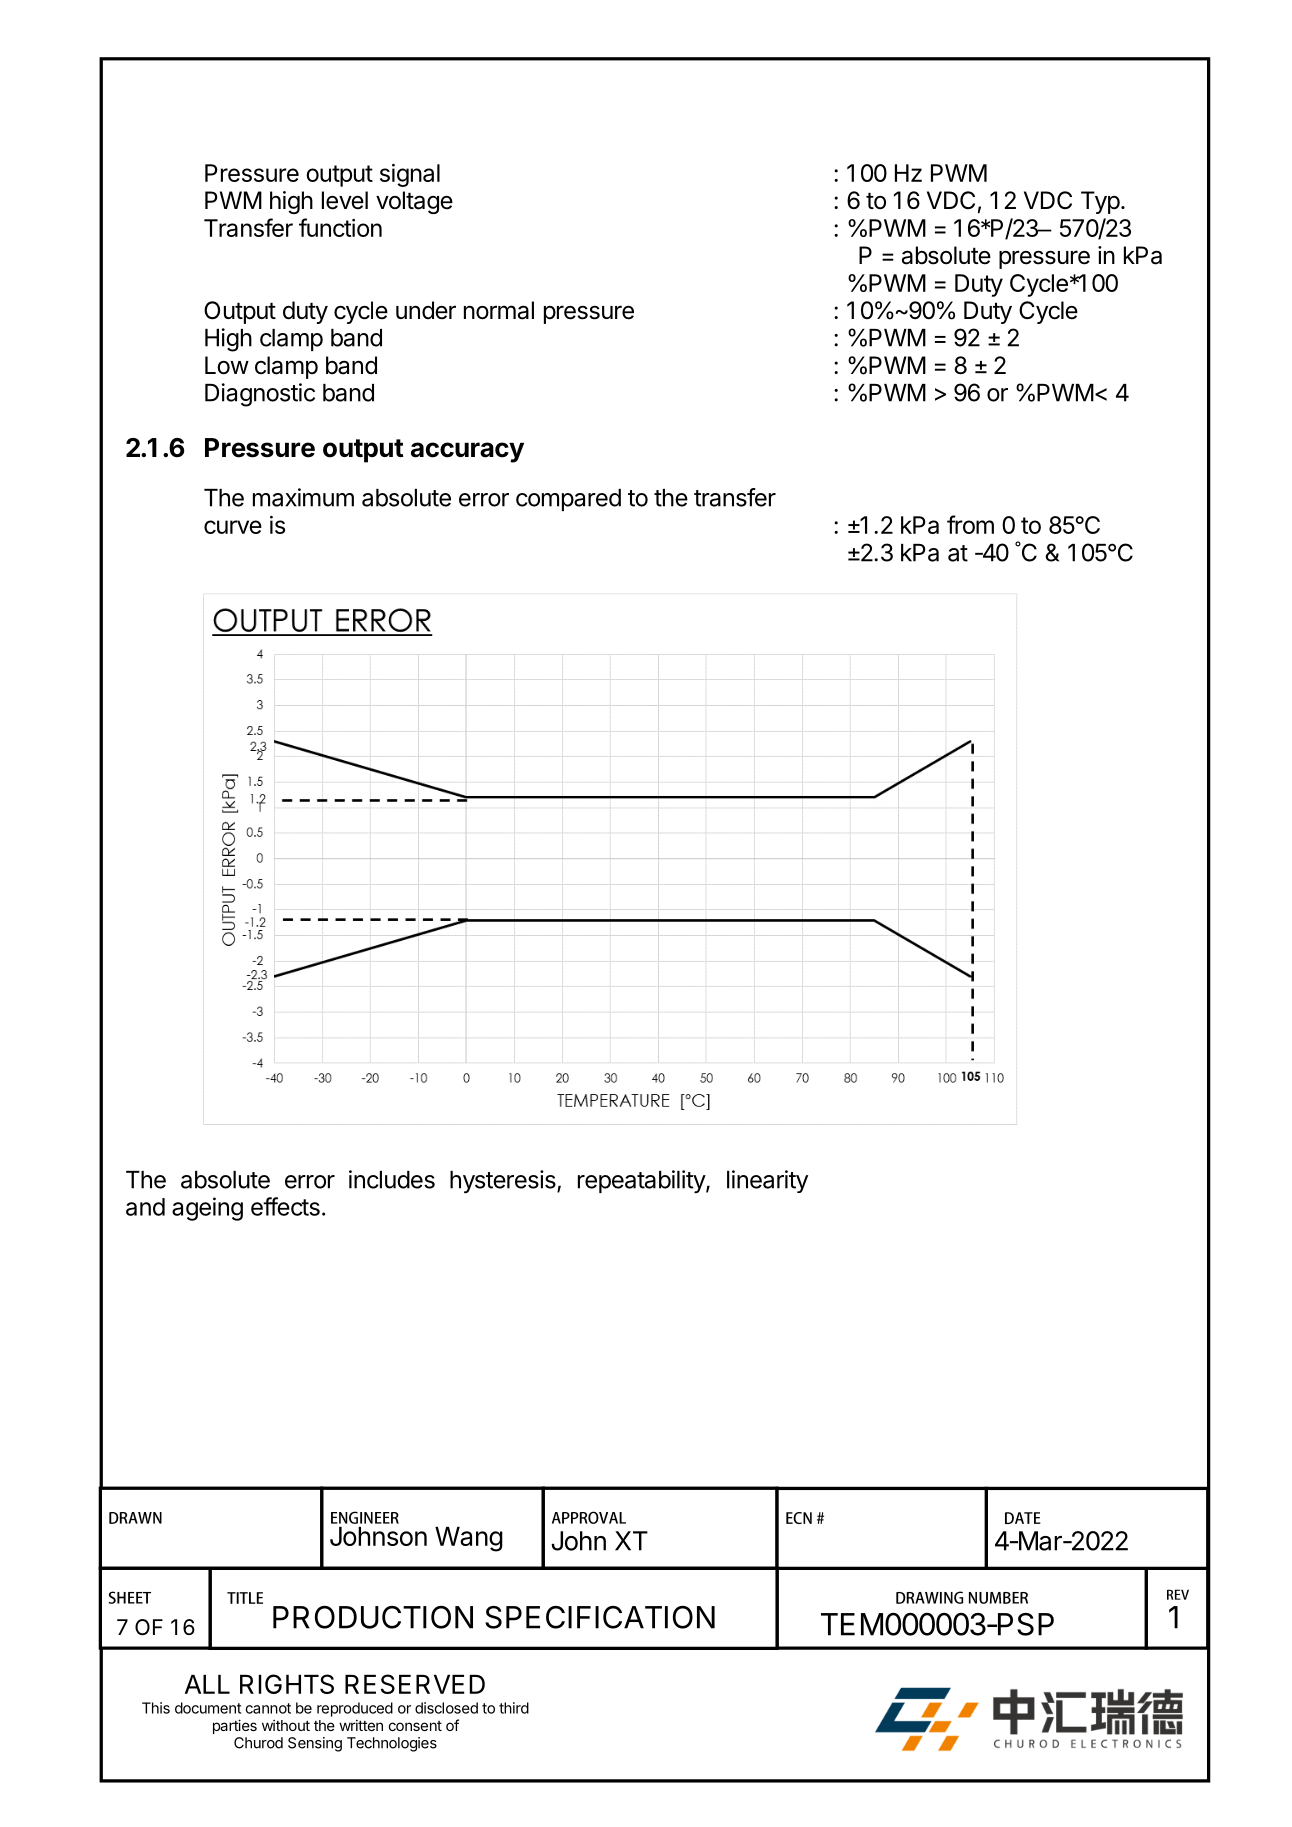 Image resolution: width=1292 pixels, height=1827 pixels. Describe the element at coordinates (1100, 202) in the screenshot. I see `Typ` at that location.
